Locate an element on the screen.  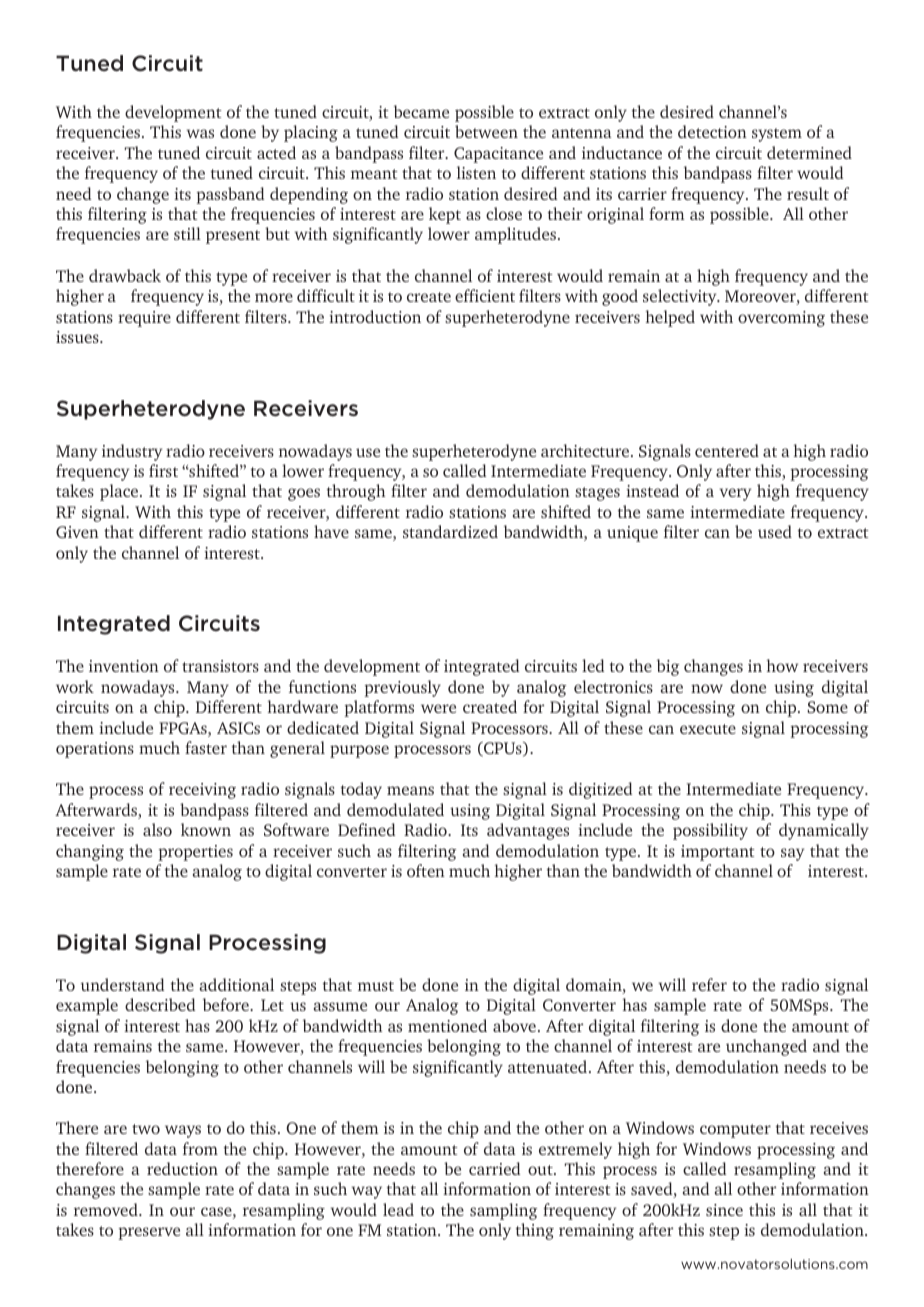
very is located at coordinates (735, 494).
